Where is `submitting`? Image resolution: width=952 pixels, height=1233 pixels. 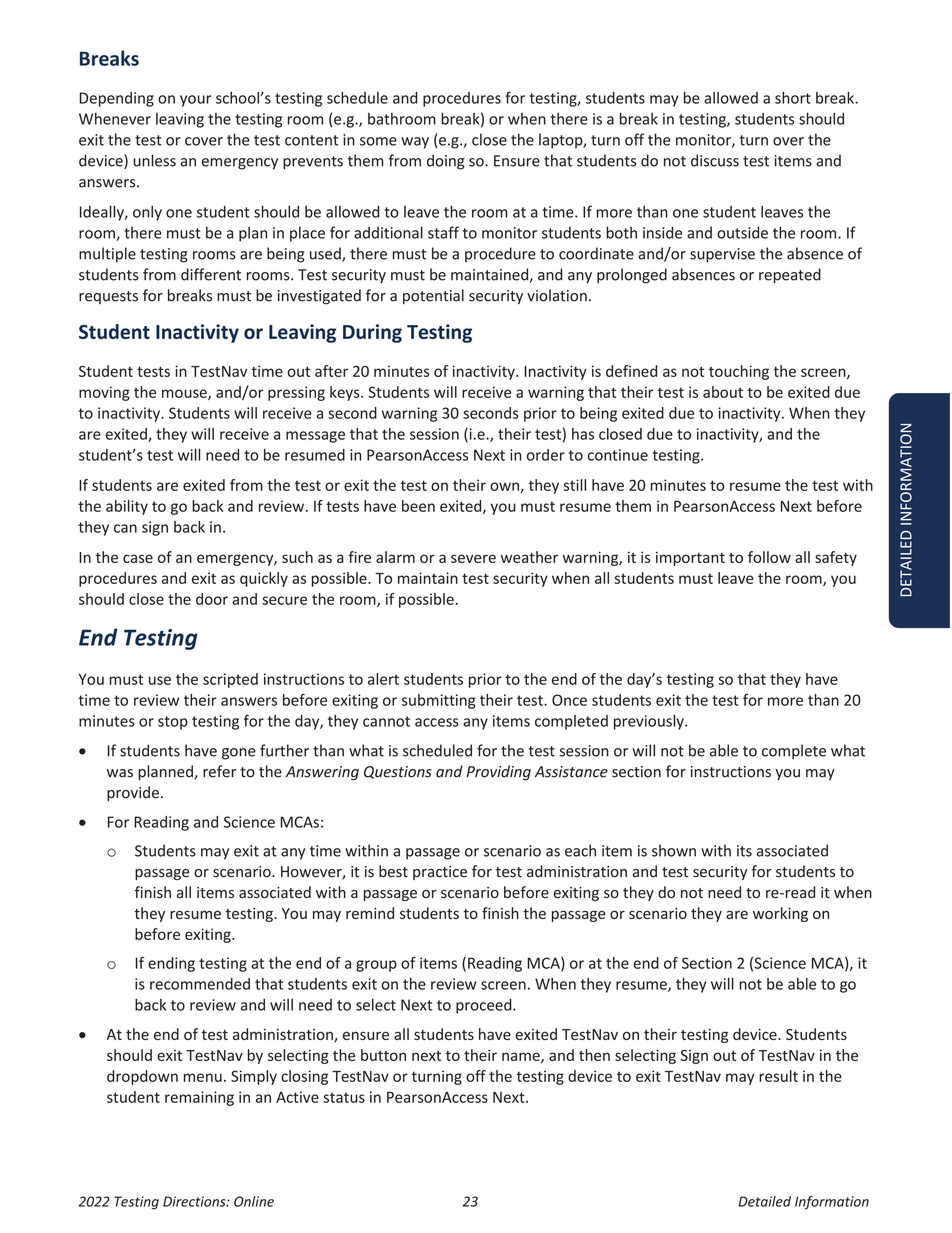
submitting is located at coordinates (438, 701).
